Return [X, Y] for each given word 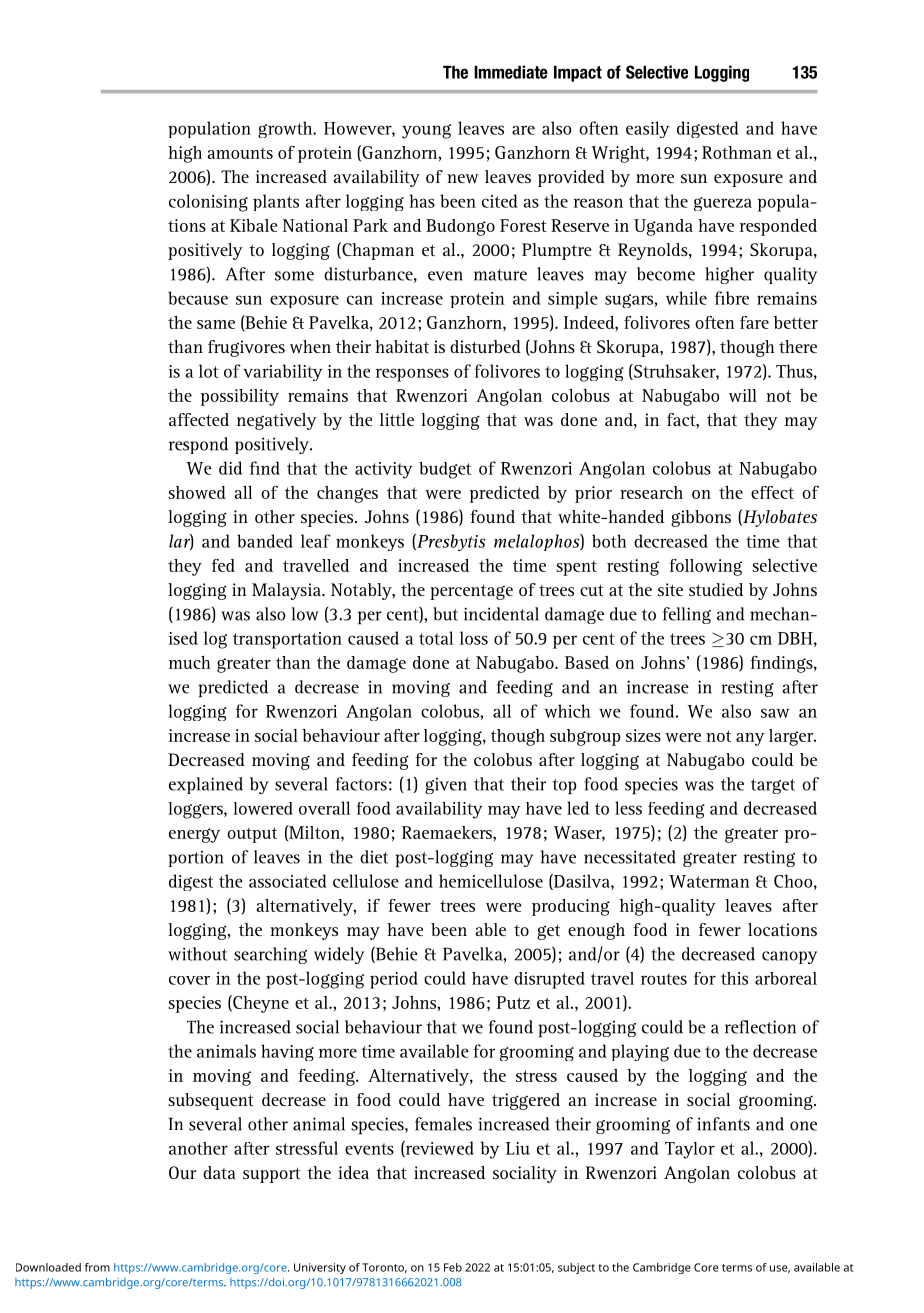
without [197, 954]
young [426, 131]
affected [199, 419]
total [436, 638]
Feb [453, 1267]
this [734, 978]
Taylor [690, 1150]
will [743, 395]
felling [687, 615]
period [394, 980]
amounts [240, 153]
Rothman [737, 152]
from [97, 1267]
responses [412, 375]
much [190, 662]
